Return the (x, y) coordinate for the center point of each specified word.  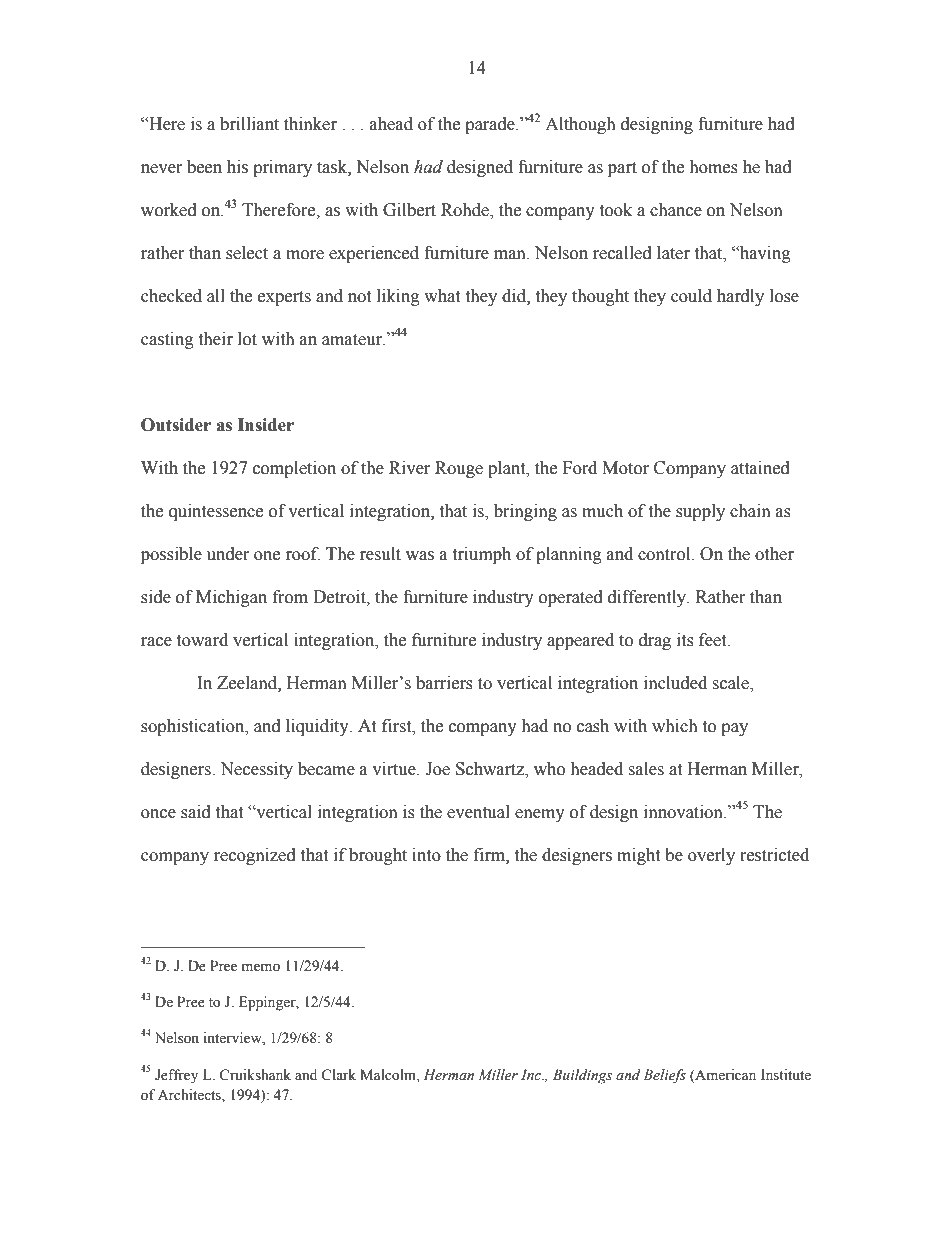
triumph (481, 555)
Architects (190, 1095)
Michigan (231, 598)
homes (713, 167)
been (204, 167)
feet (714, 640)
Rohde (466, 211)
